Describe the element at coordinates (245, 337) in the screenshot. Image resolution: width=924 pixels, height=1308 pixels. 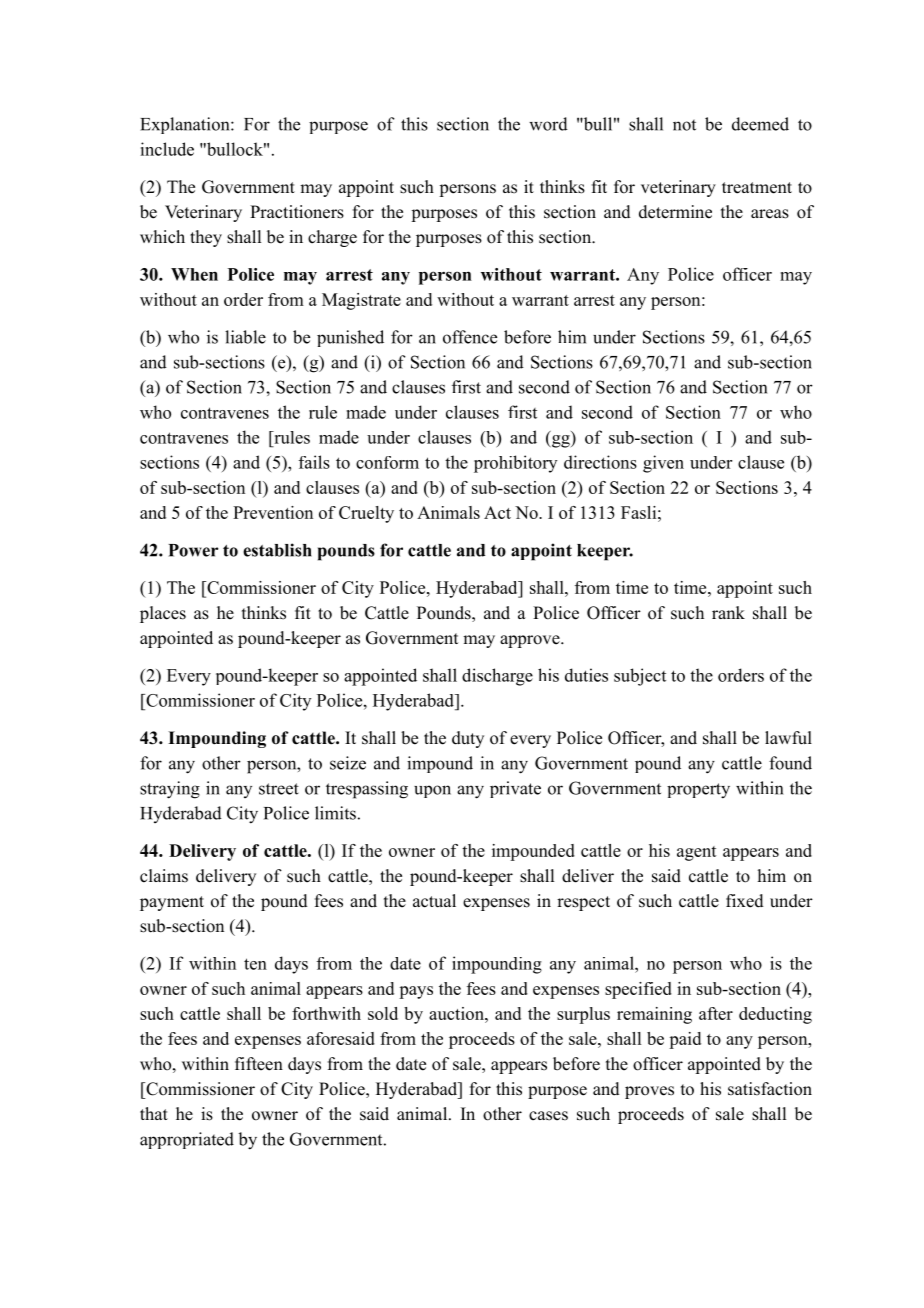
I see `liable` at that location.
